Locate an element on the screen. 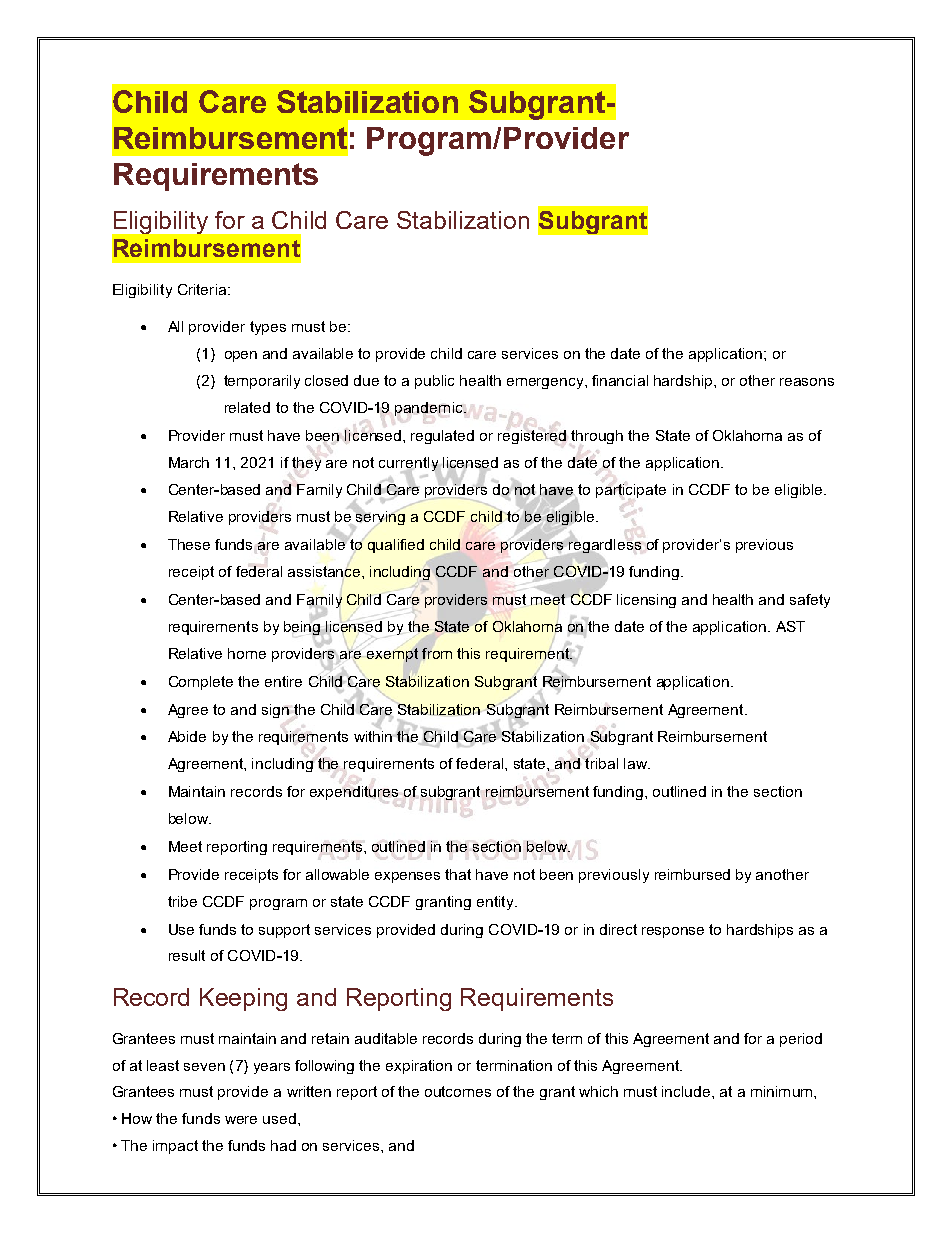 Image resolution: width=952 pixels, height=1233 pixels. home is located at coordinates (247, 653).
